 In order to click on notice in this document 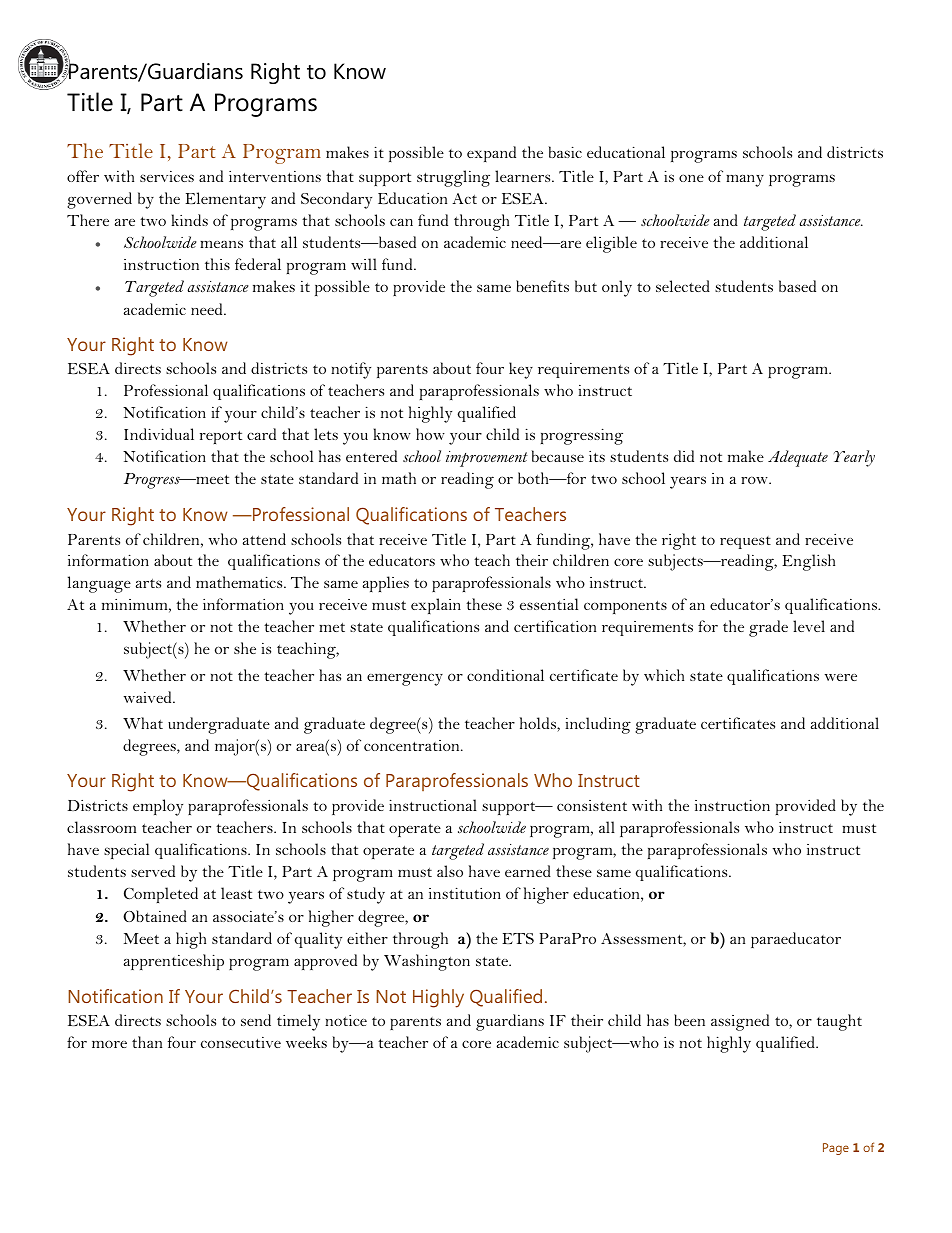, I will do `click(346, 1020)`.
